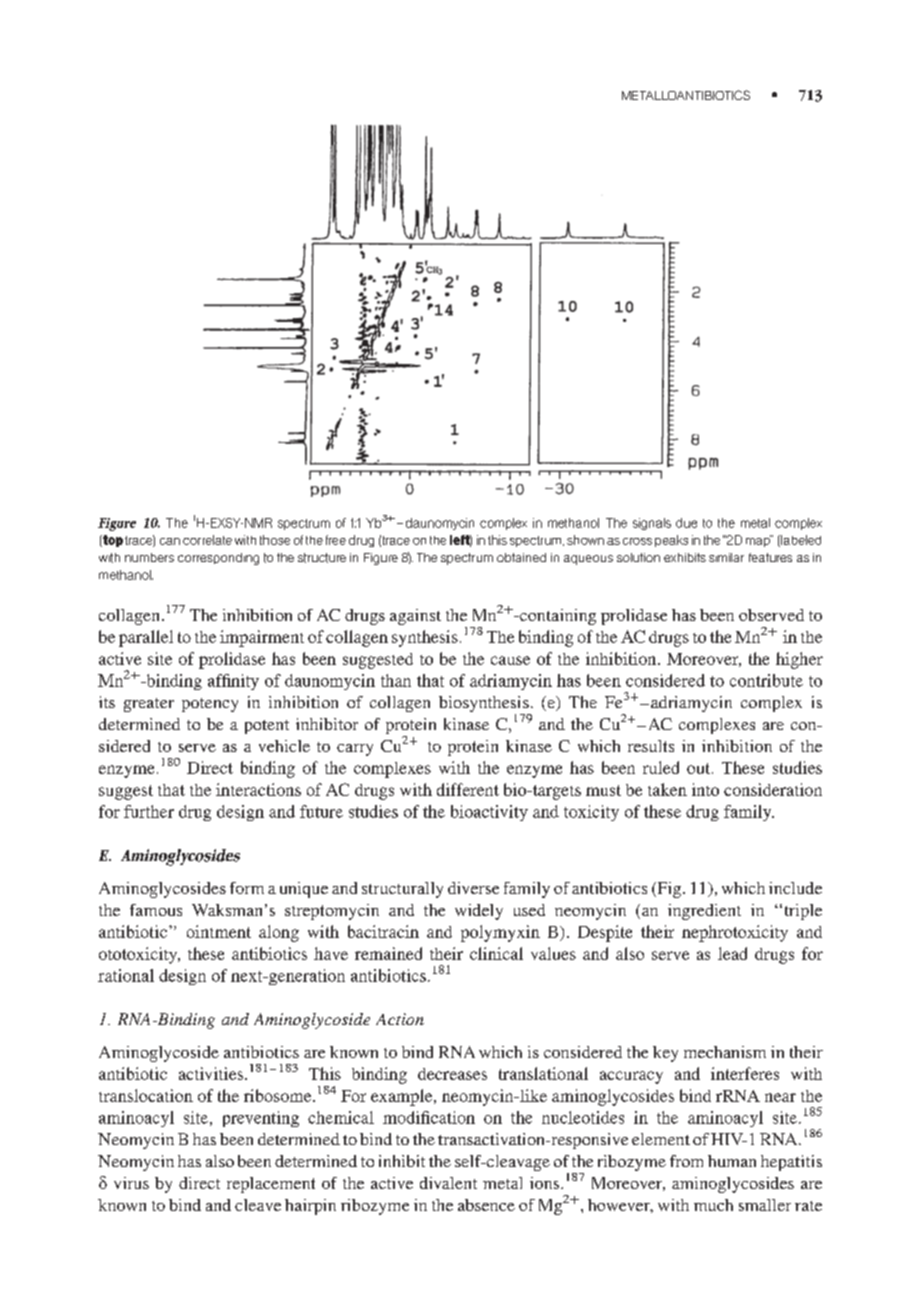 This document has height=1316, width=921. Describe the element at coordinates (726, 557) in the document. I see `similar` at that location.
